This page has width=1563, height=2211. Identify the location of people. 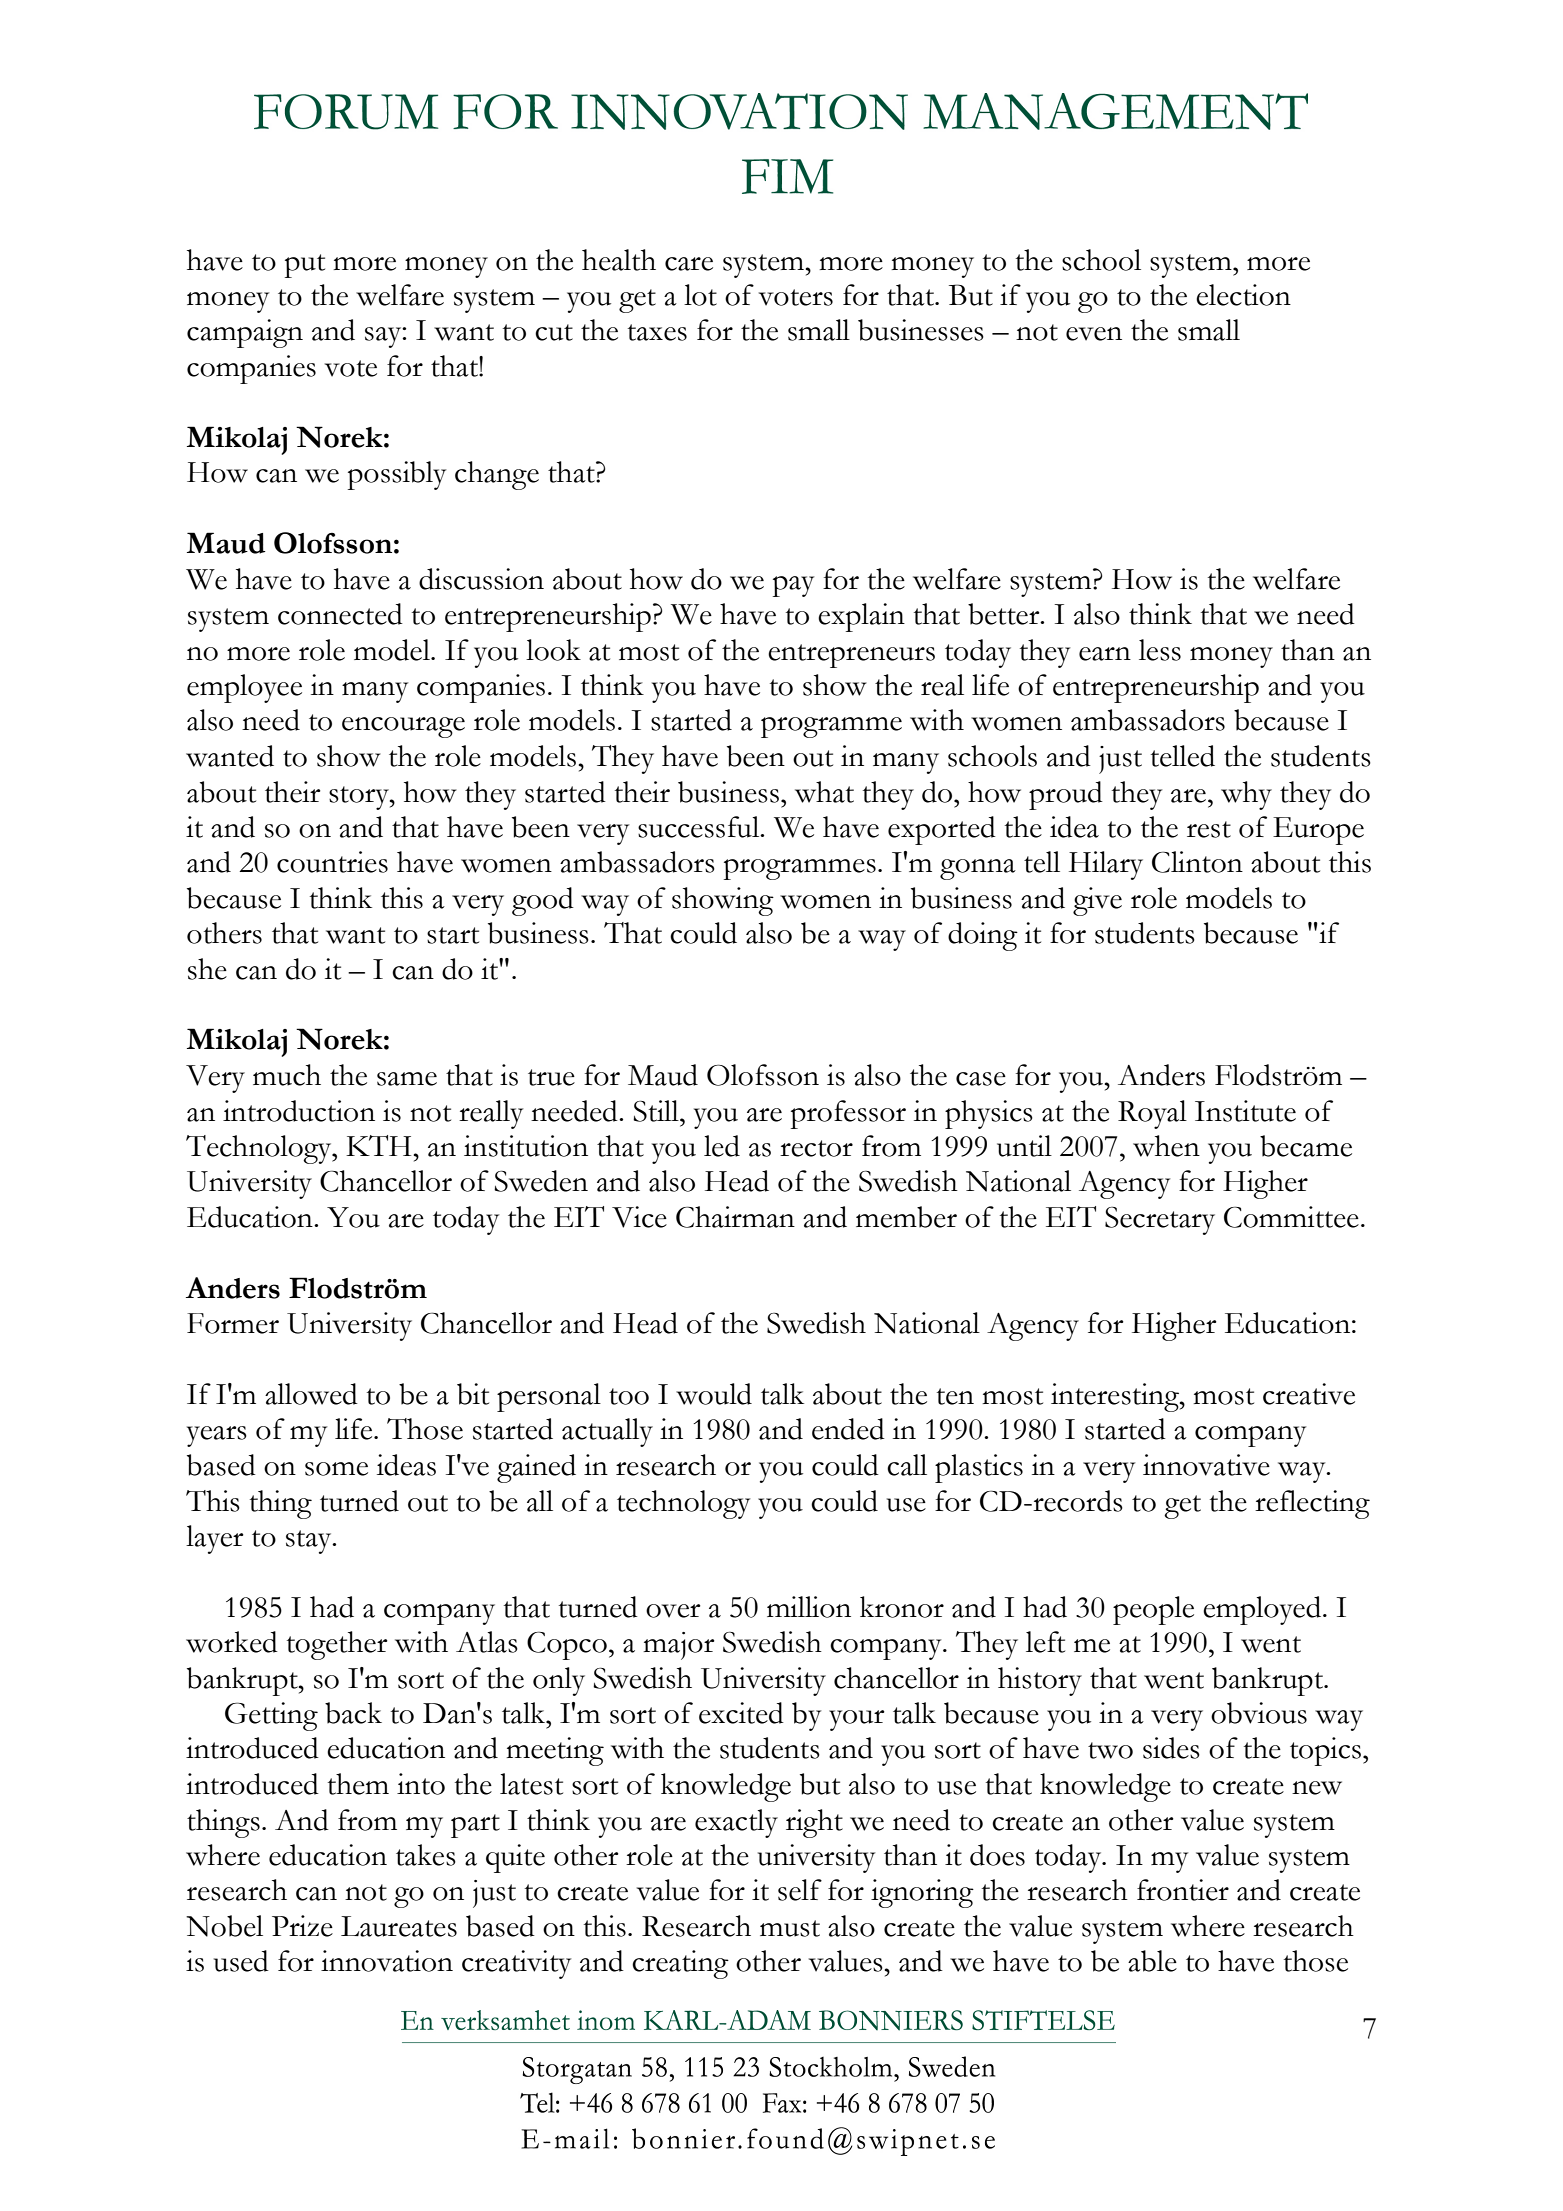
(1153, 1610).
